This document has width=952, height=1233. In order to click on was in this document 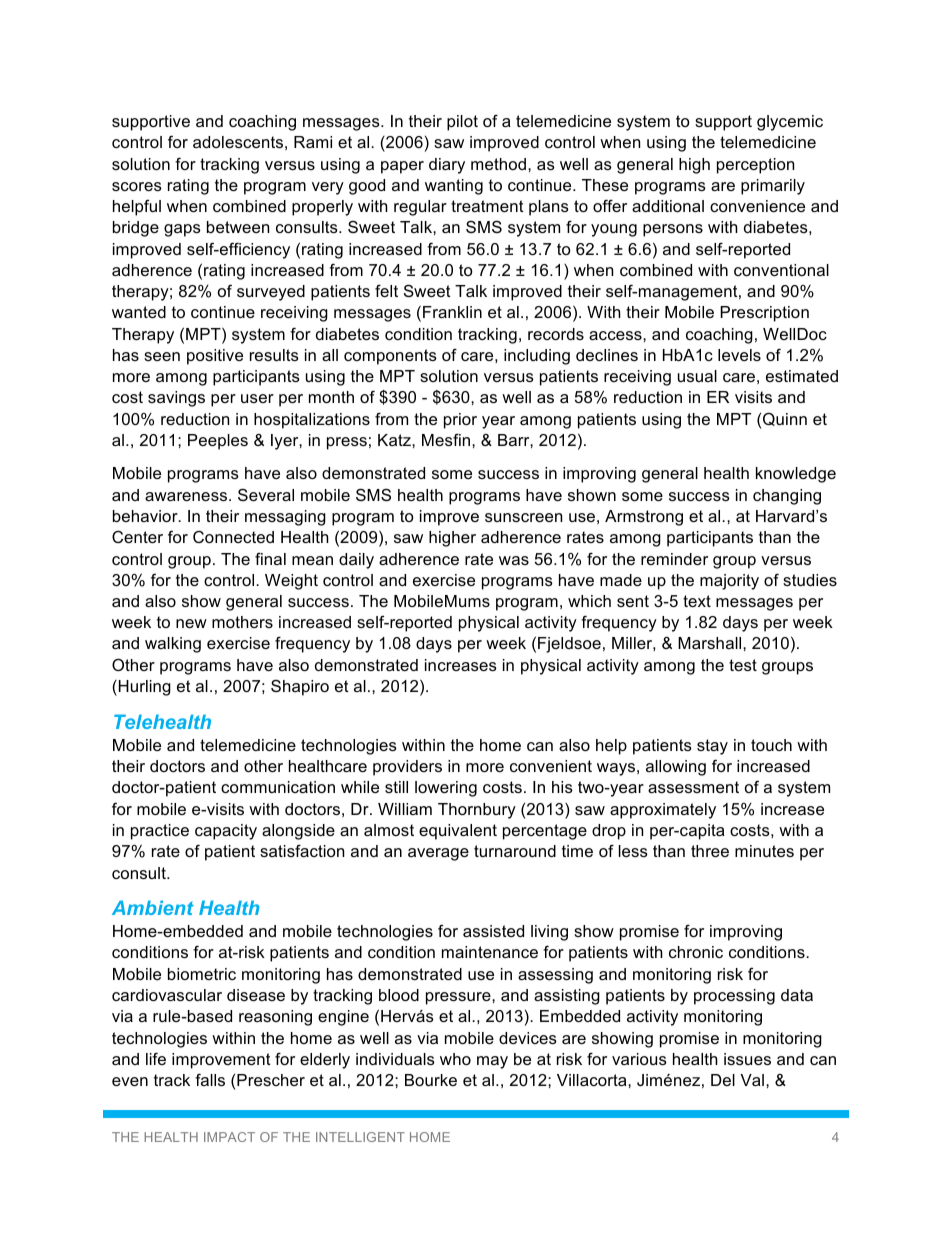, I will do `click(514, 560)`.
